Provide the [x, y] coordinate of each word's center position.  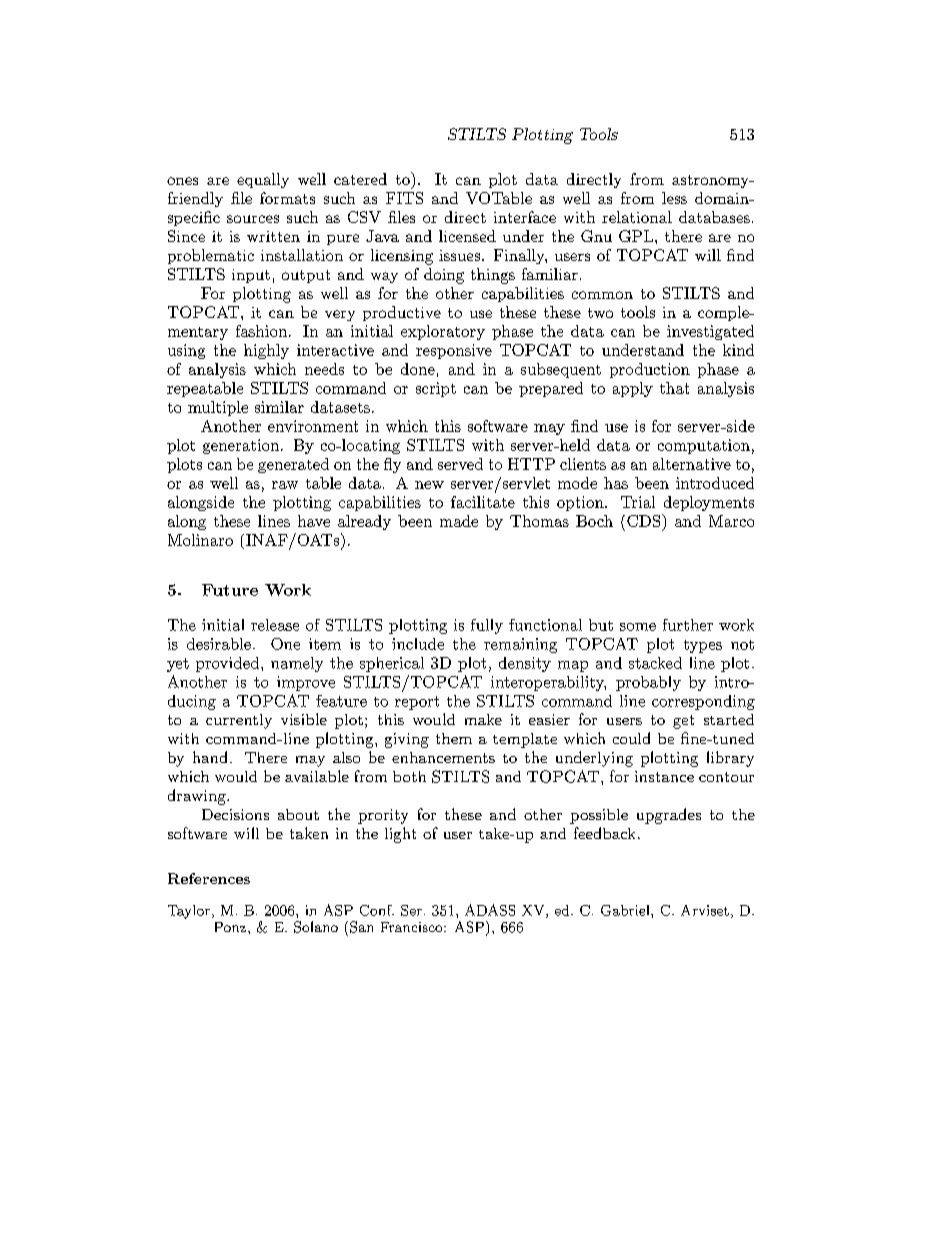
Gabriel [626, 910]
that [674, 388]
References [209, 878]
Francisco [413, 927]
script [436, 389]
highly [266, 351]
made [459, 521]
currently [239, 721]
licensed [467, 236]
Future [230, 590]
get [683, 722]
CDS [645, 520]
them [454, 738]
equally [263, 180]
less [674, 198]
